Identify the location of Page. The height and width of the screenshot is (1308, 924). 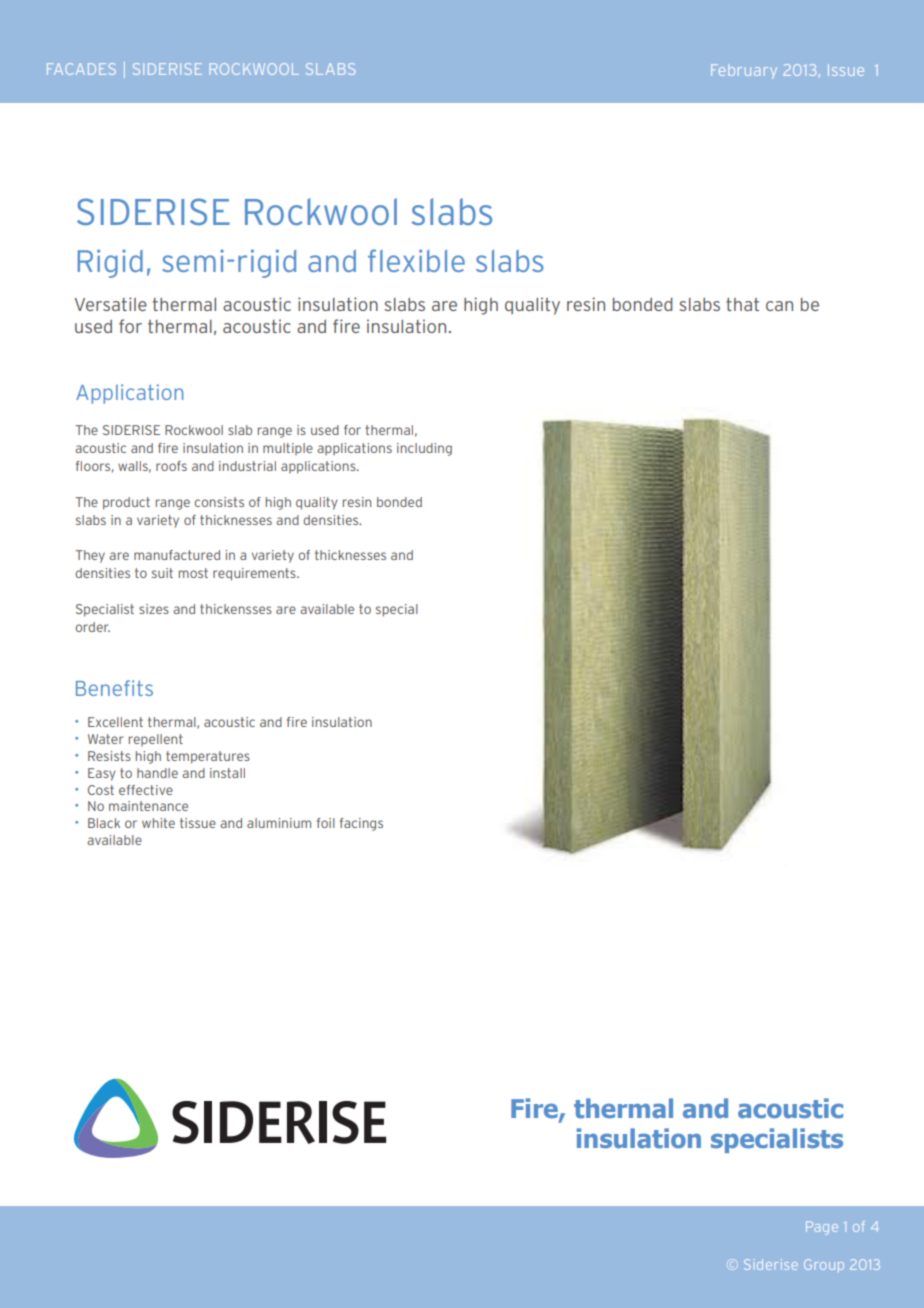
(822, 1228).
